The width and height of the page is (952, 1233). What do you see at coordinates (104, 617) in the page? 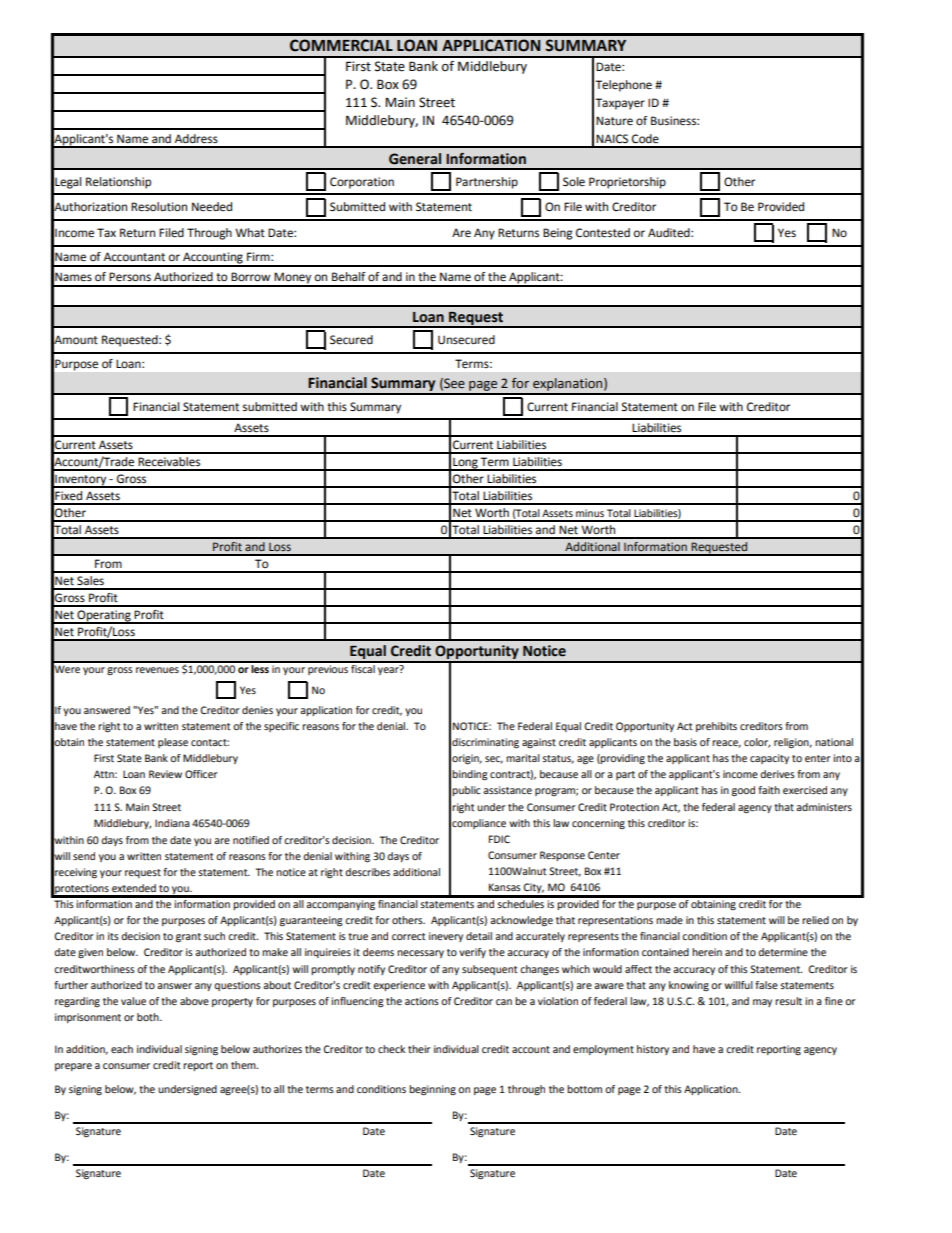
I see `Operating` at bounding box center [104, 617].
